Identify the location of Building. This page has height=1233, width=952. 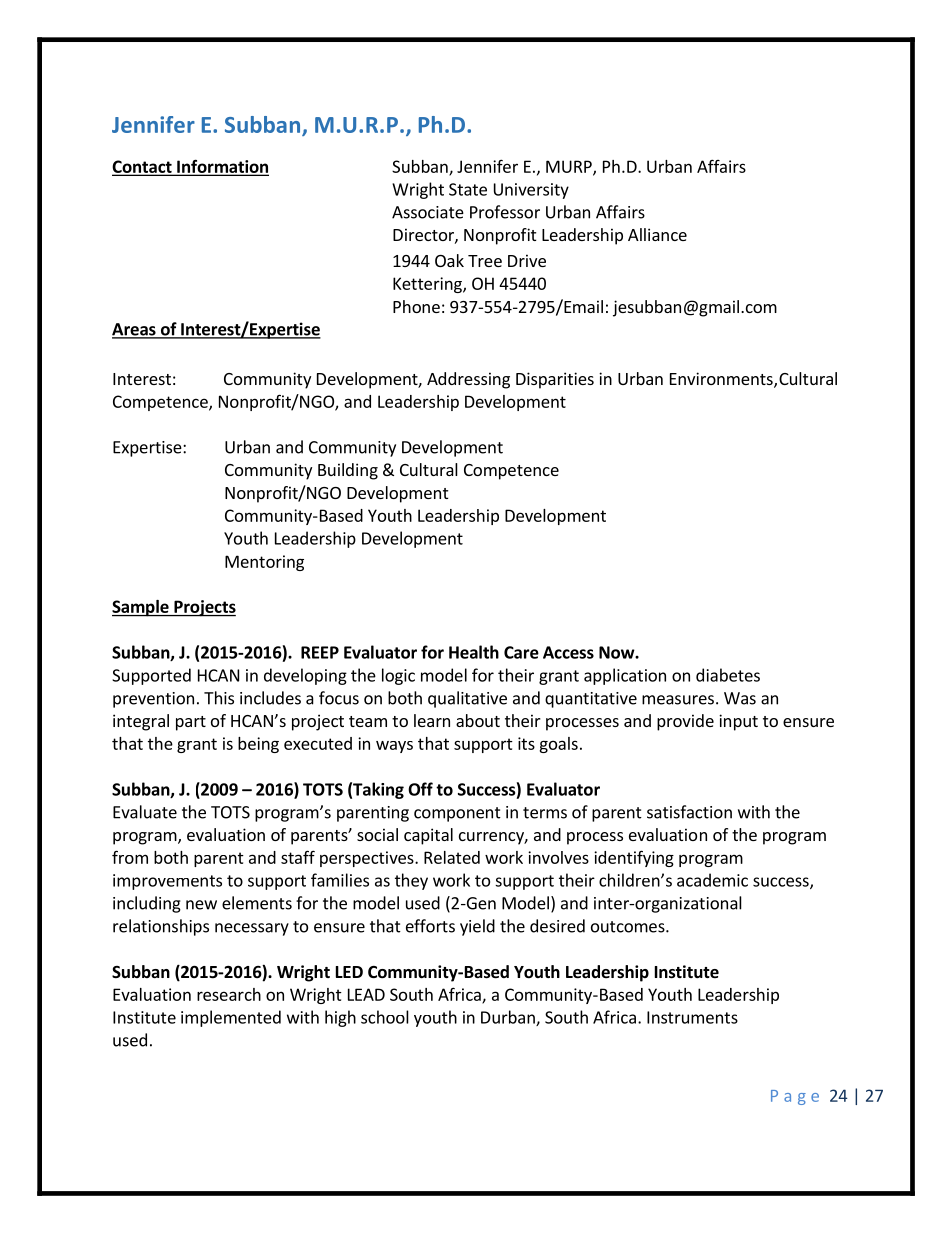
(348, 471).
